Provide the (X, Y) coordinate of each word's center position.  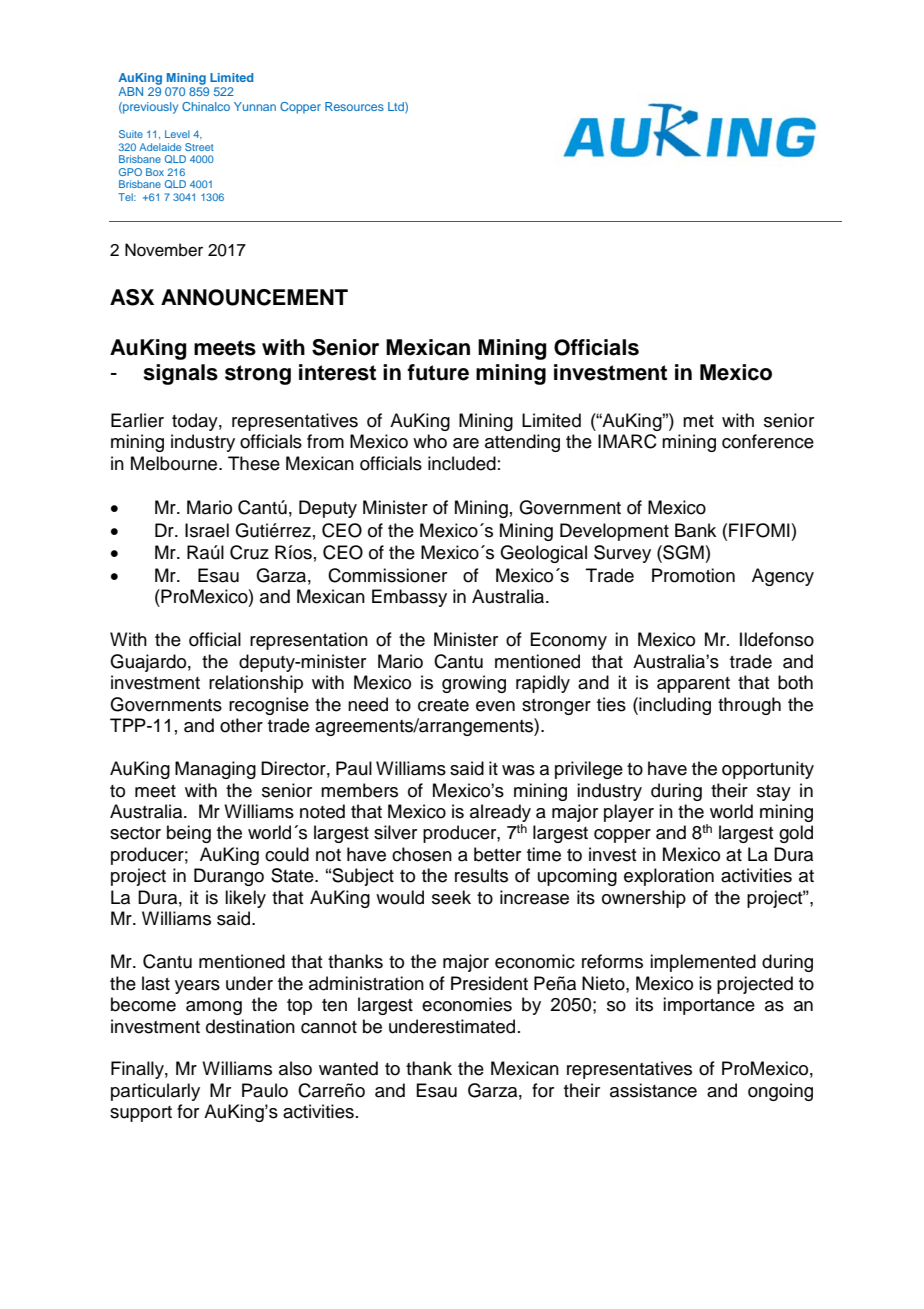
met (698, 421)
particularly (155, 1092)
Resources (354, 106)
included (462, 463)
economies (467, 1004)
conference (768, 441)
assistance (653, 1090)
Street (199, 147)
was (518, 770)
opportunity (768, 770)
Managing (215, 770)
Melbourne (175, 463)
